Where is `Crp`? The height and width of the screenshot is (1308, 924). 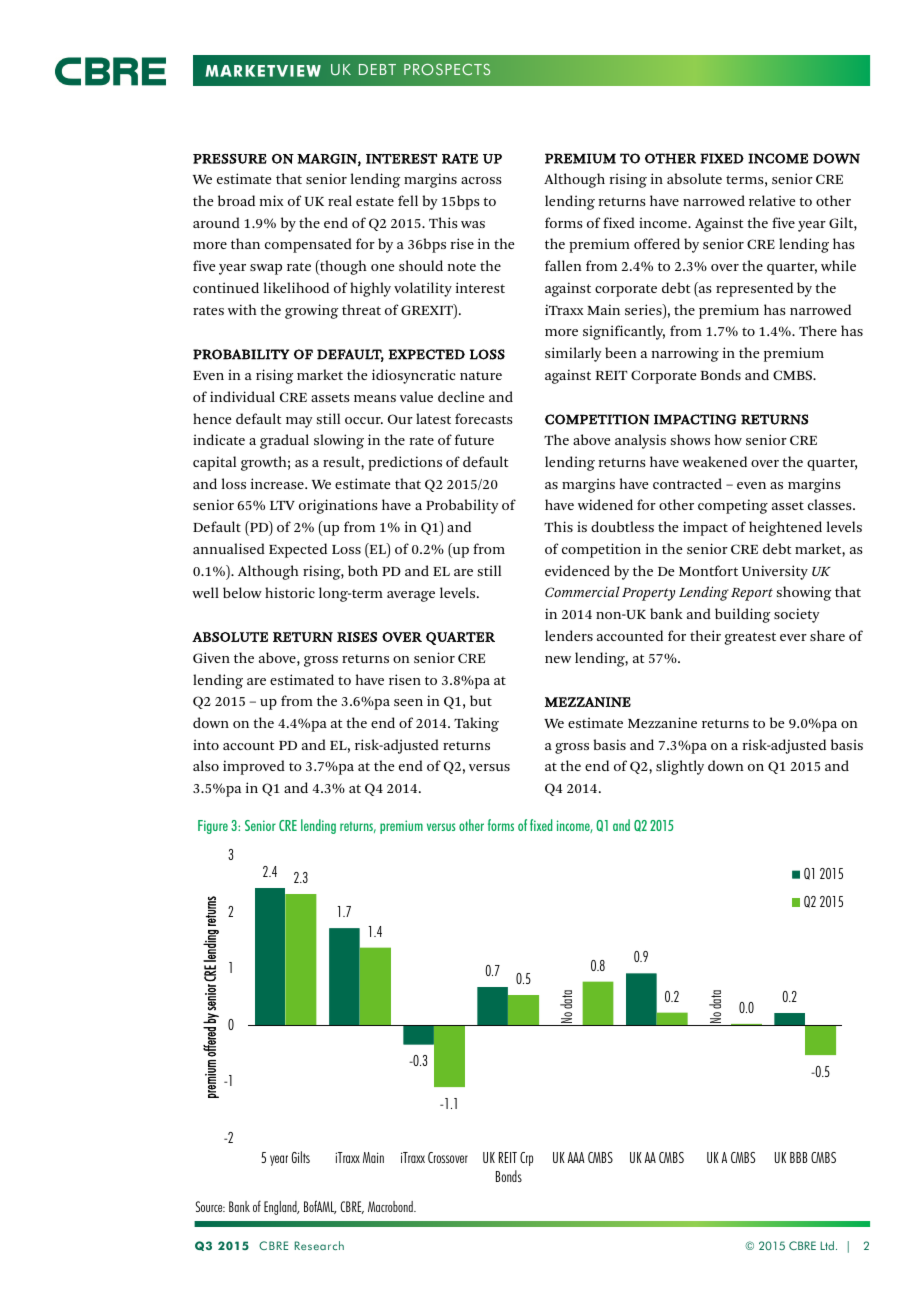 Crp is located at coordinates (526, 1159).
